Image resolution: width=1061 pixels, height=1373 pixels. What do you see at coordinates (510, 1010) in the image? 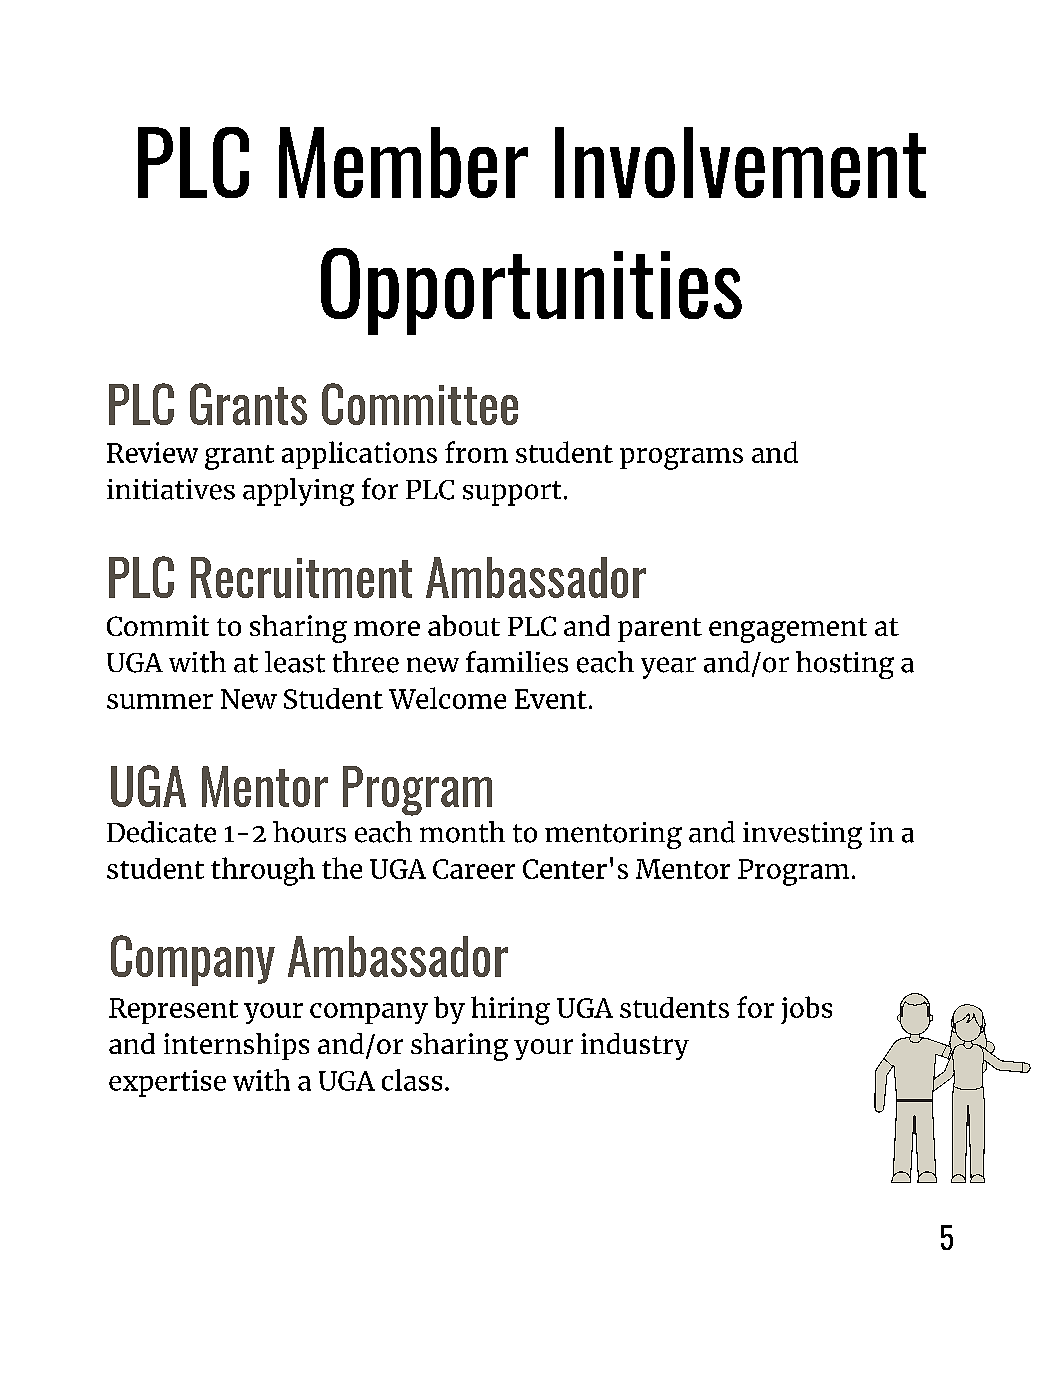
I see `hiring` at bounding box center [510, 1010].
